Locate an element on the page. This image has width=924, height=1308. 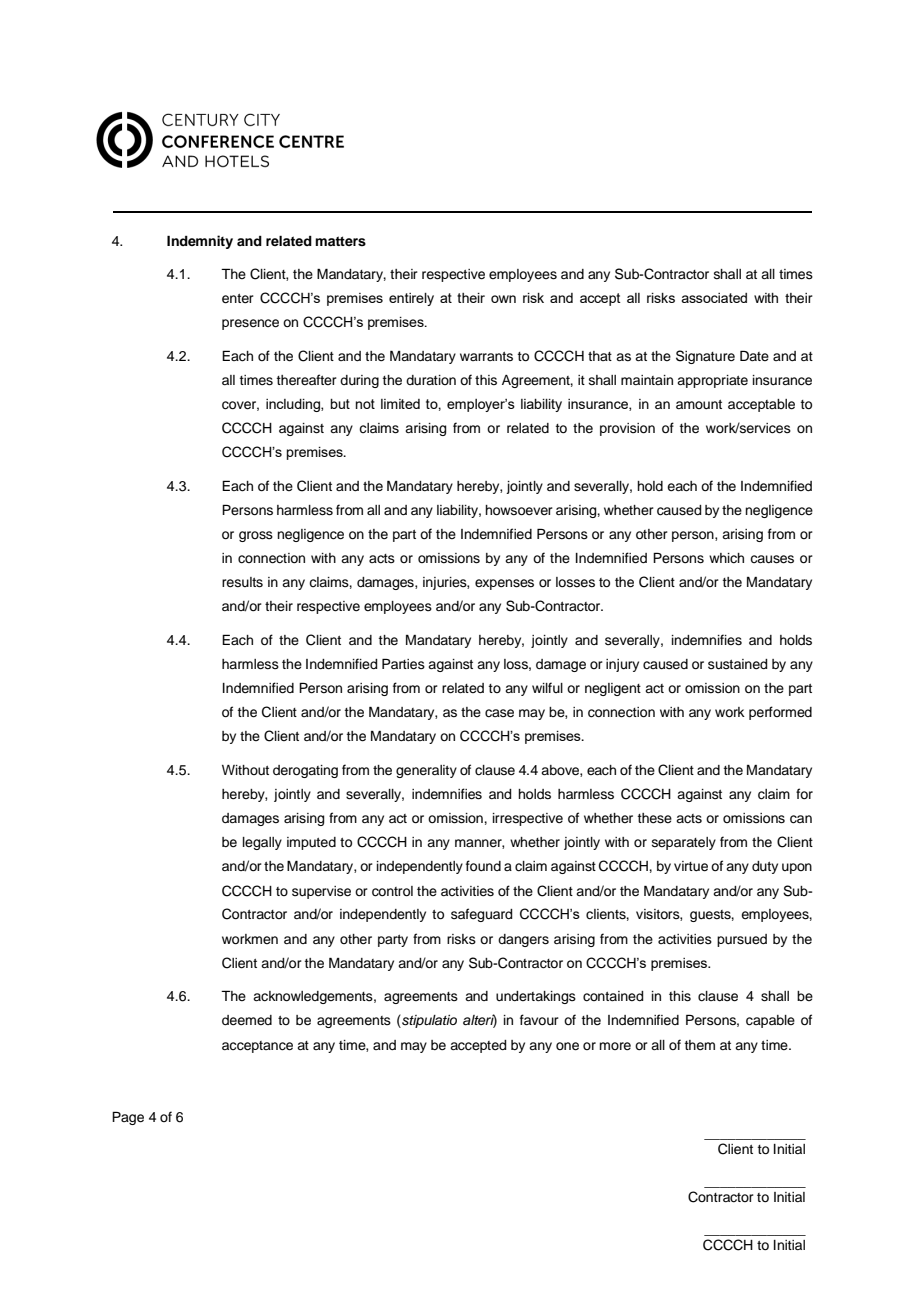
supervise is located at coordinates (321, 892).
